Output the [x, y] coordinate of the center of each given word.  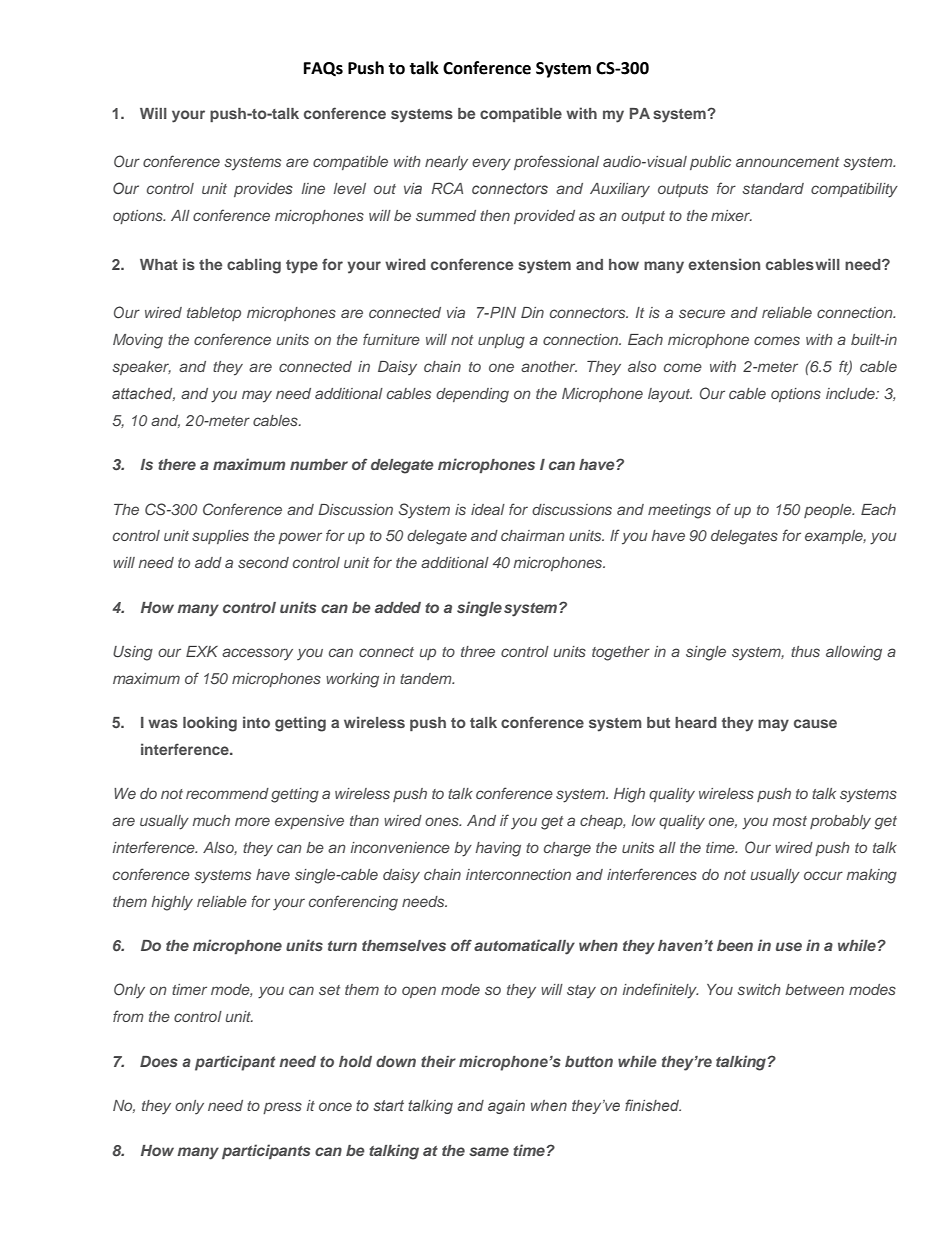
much [211, 820]
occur [823, 875]
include [851, 393]
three [478, 651]
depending [472, 395]
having [498, 849]
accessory [257, 654]
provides [263, 190]
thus [805, 651]
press [282, 1108]
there [177, 464]
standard [773, 188]
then [495, 215]
